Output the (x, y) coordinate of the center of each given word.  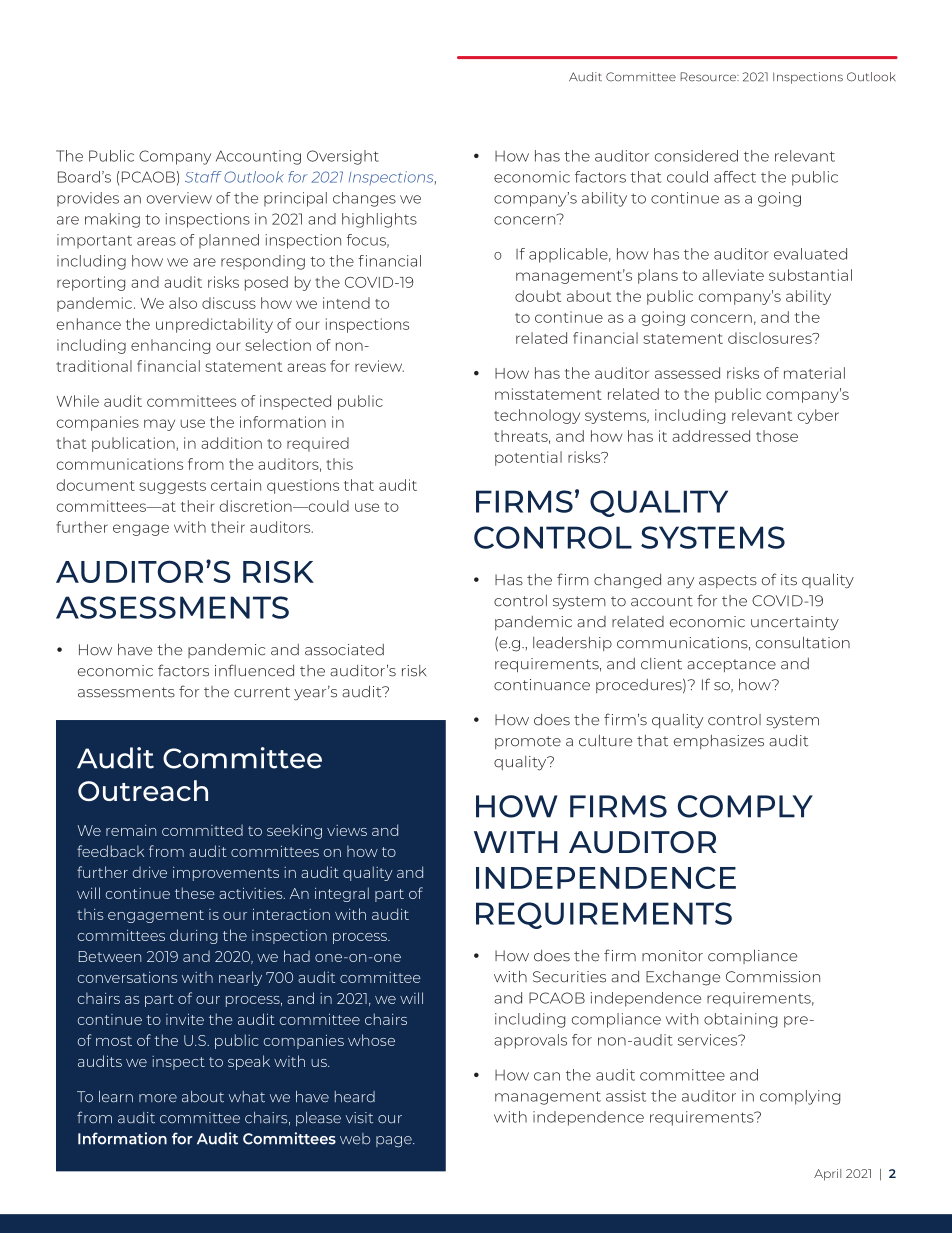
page (395, 1142)
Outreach (143, 790)
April (827, 1175)
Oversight (343, 157)
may (159, 425)
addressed (711, 436)
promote (528, 742)
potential (528, 458)
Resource (709, 77)
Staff (203, 177)
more (158, 1098)
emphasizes (719, 742)
